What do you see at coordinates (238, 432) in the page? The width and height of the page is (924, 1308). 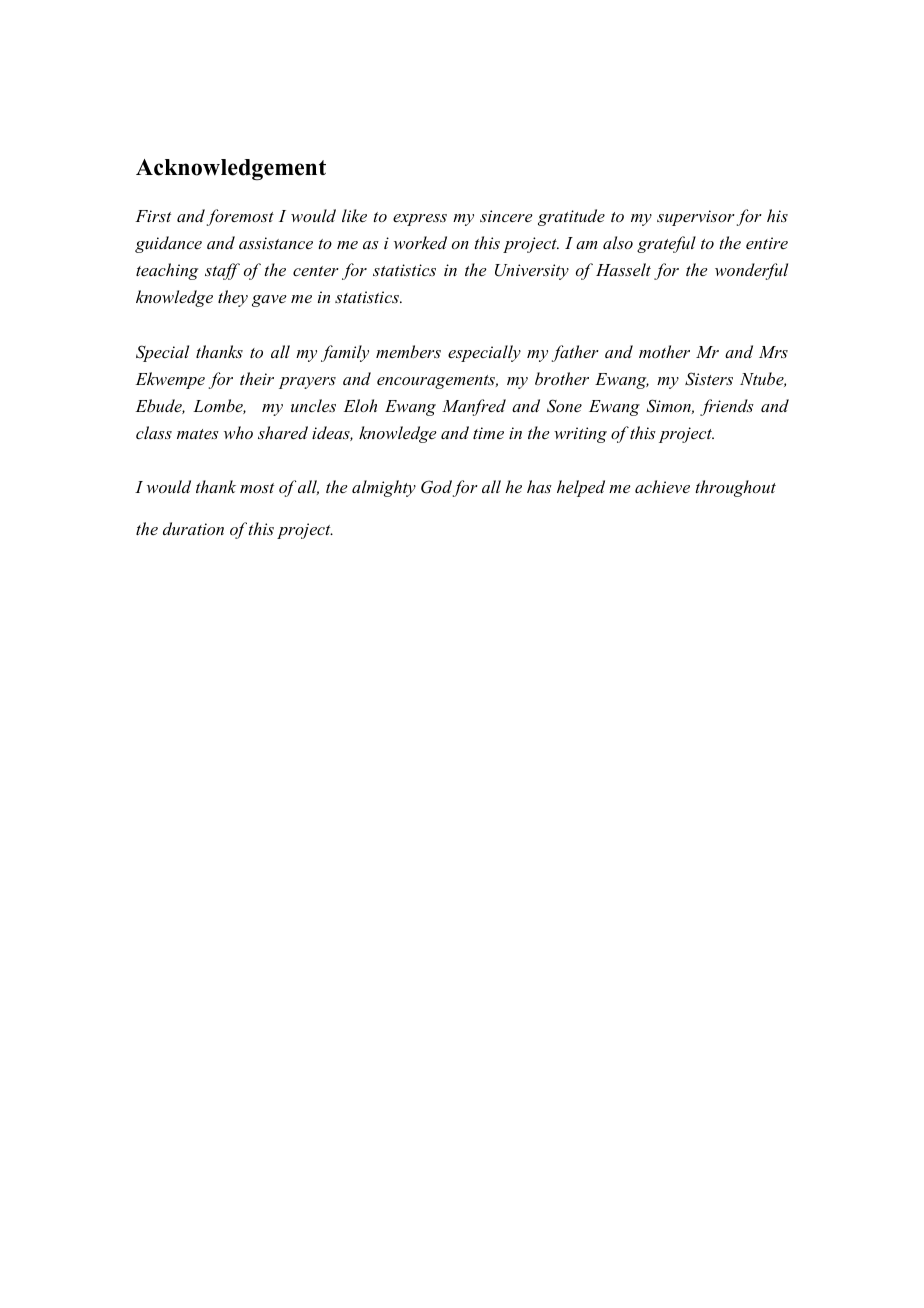 I see `who` at bounding box center [238, 432].
